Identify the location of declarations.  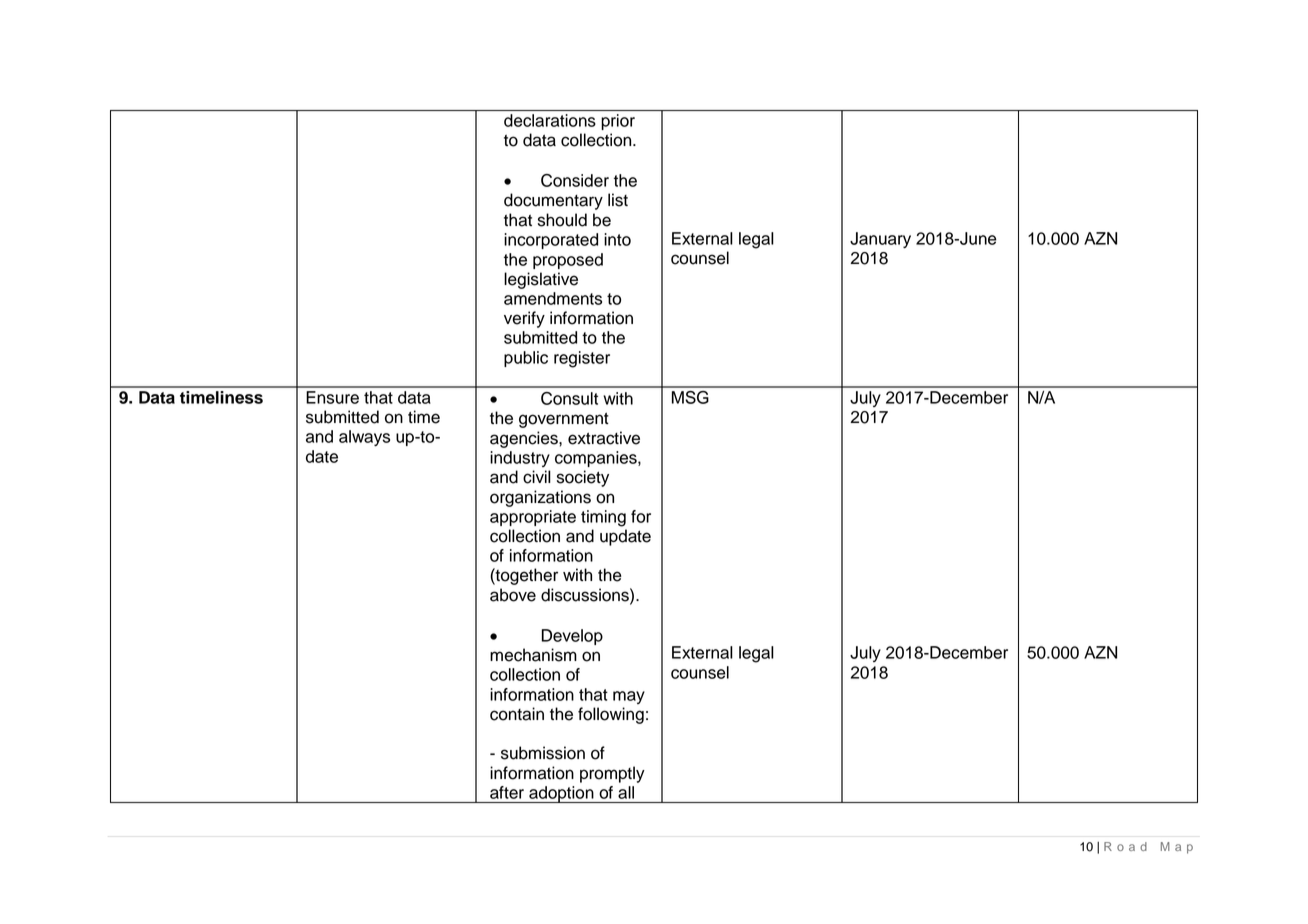
(550, 120).
